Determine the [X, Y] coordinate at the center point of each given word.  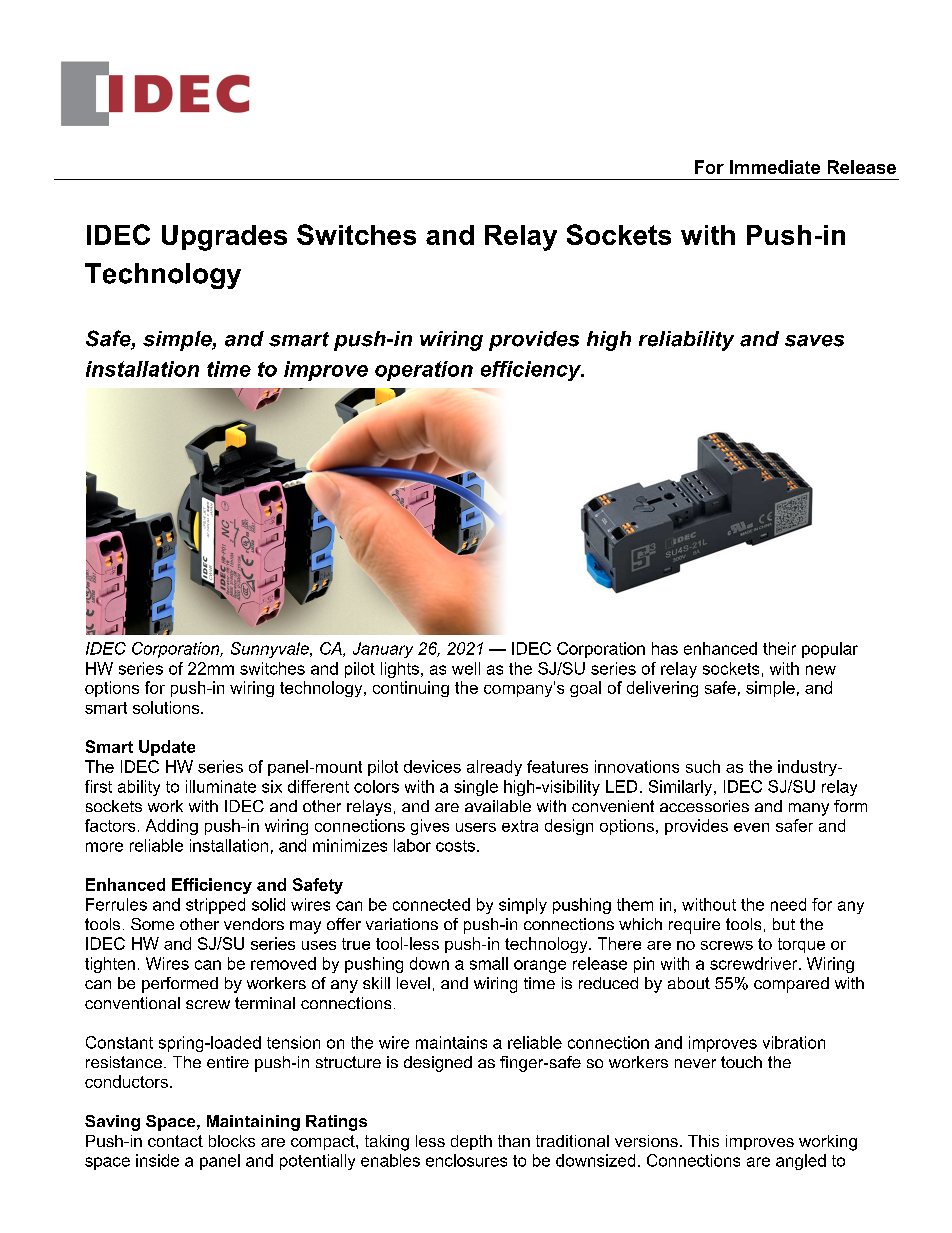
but [784, 924]
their [779, 648]
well [466, 668]
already [494, 768]
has [665, 648]
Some [152, 924]
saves [814, 341]
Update [167, 748]
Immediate [775, 167]
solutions [167, 707]
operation [424, 371]
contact [175, 1141]
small [489, 963]
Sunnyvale [271, 650]
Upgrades [224, 238]
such [703, 766]
